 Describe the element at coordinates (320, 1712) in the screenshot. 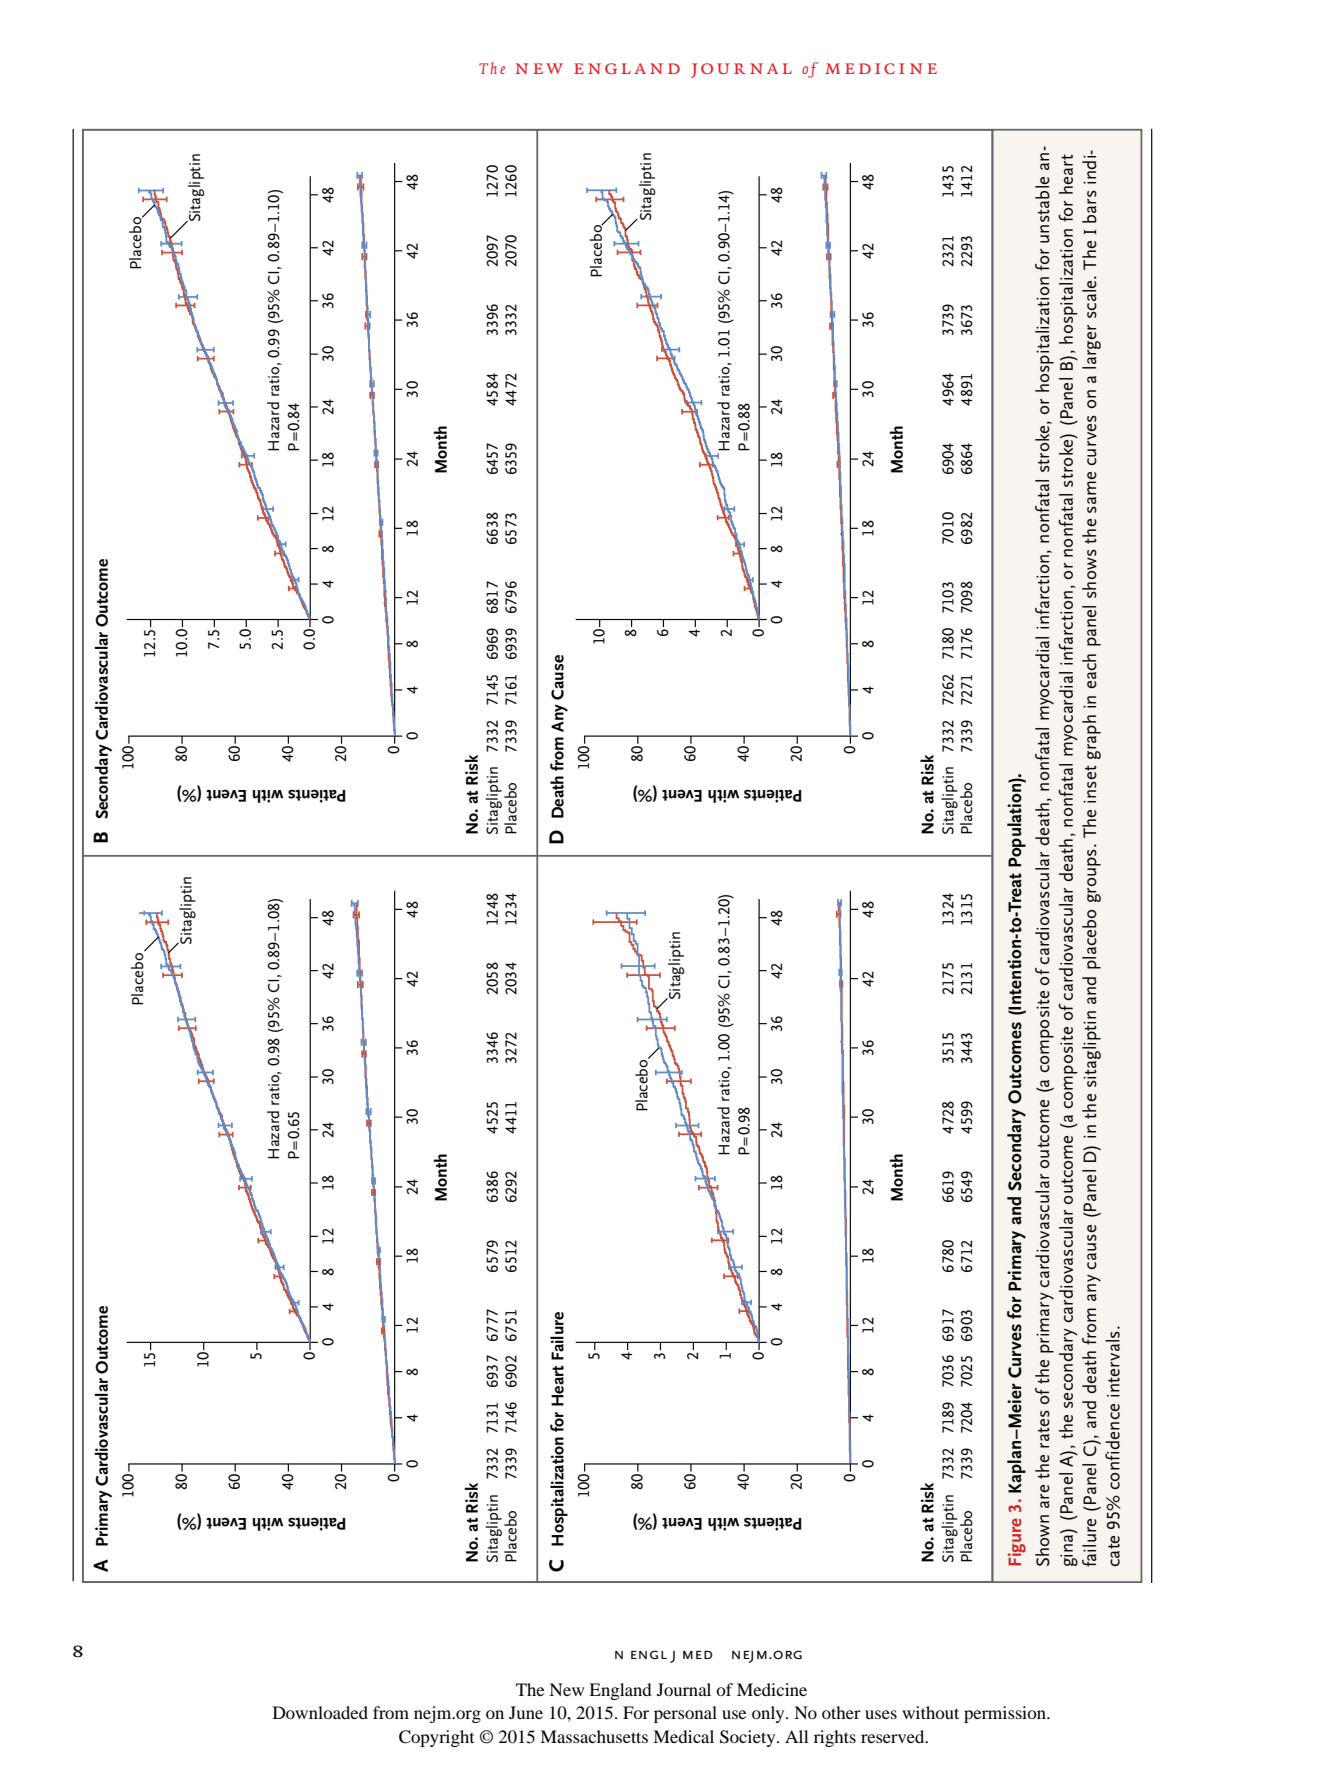

I see `Downloaded` at that location.
